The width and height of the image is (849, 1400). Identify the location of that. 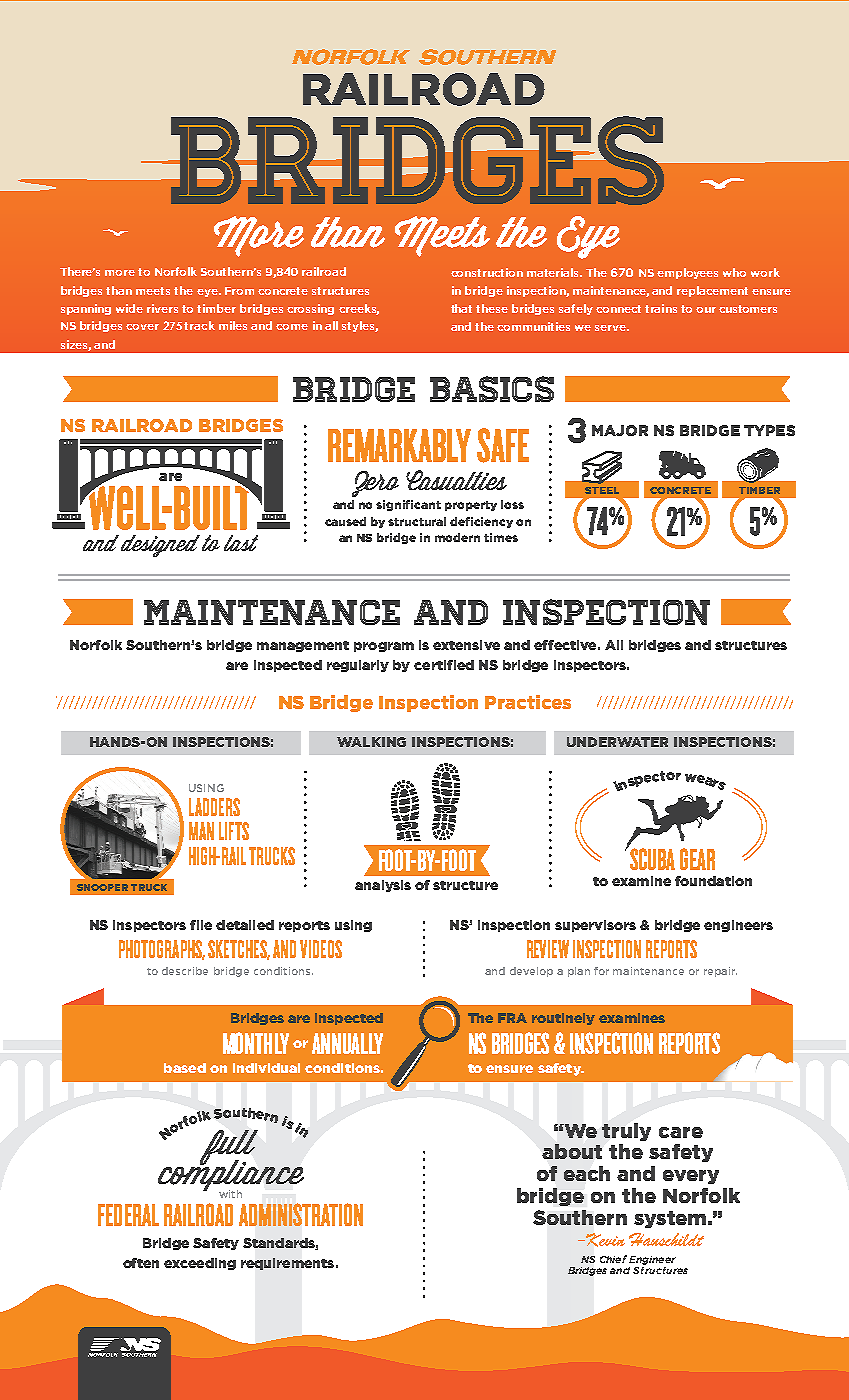
(461, 308).
